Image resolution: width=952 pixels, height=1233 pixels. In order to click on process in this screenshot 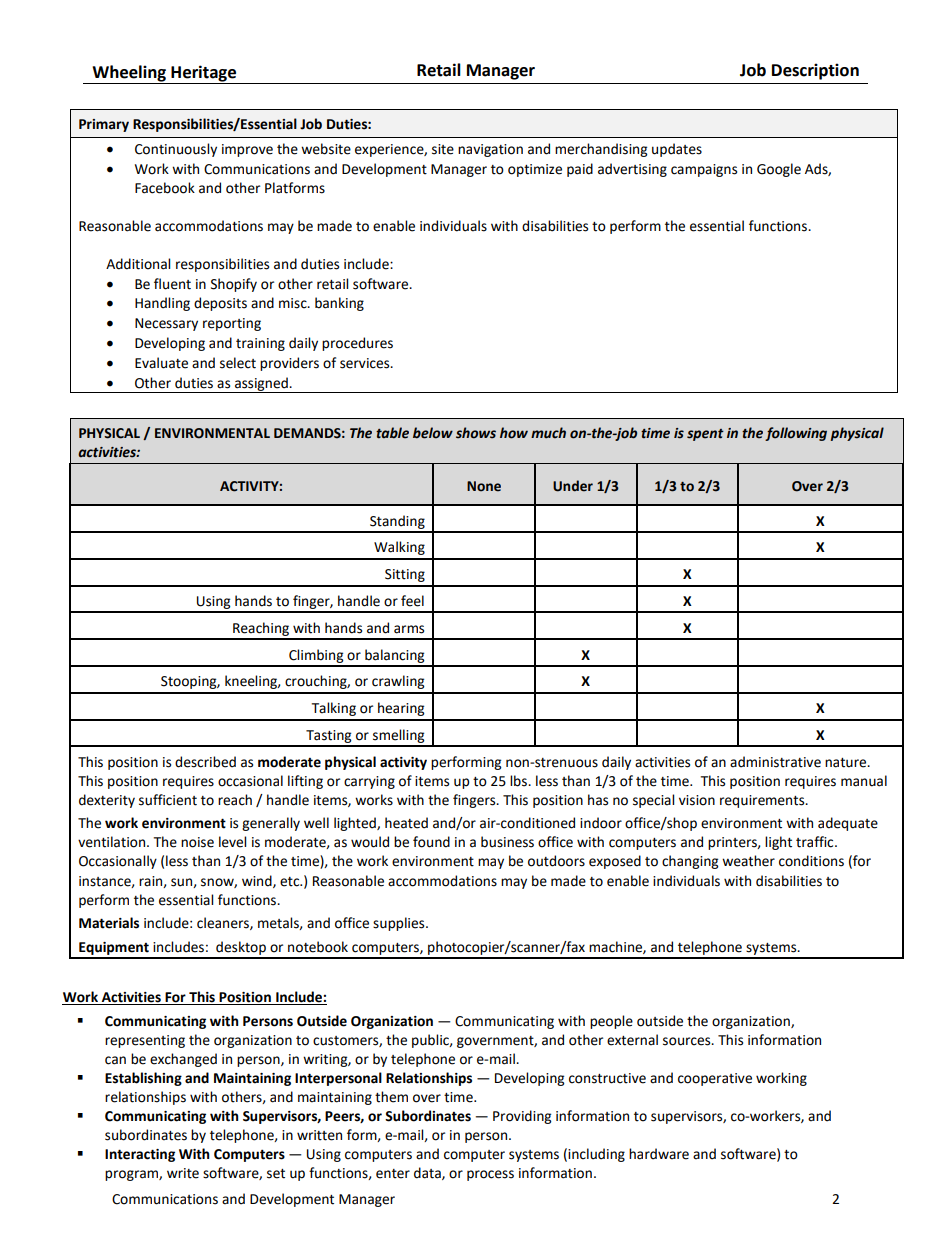, I will do `click(490, 1175)`.
